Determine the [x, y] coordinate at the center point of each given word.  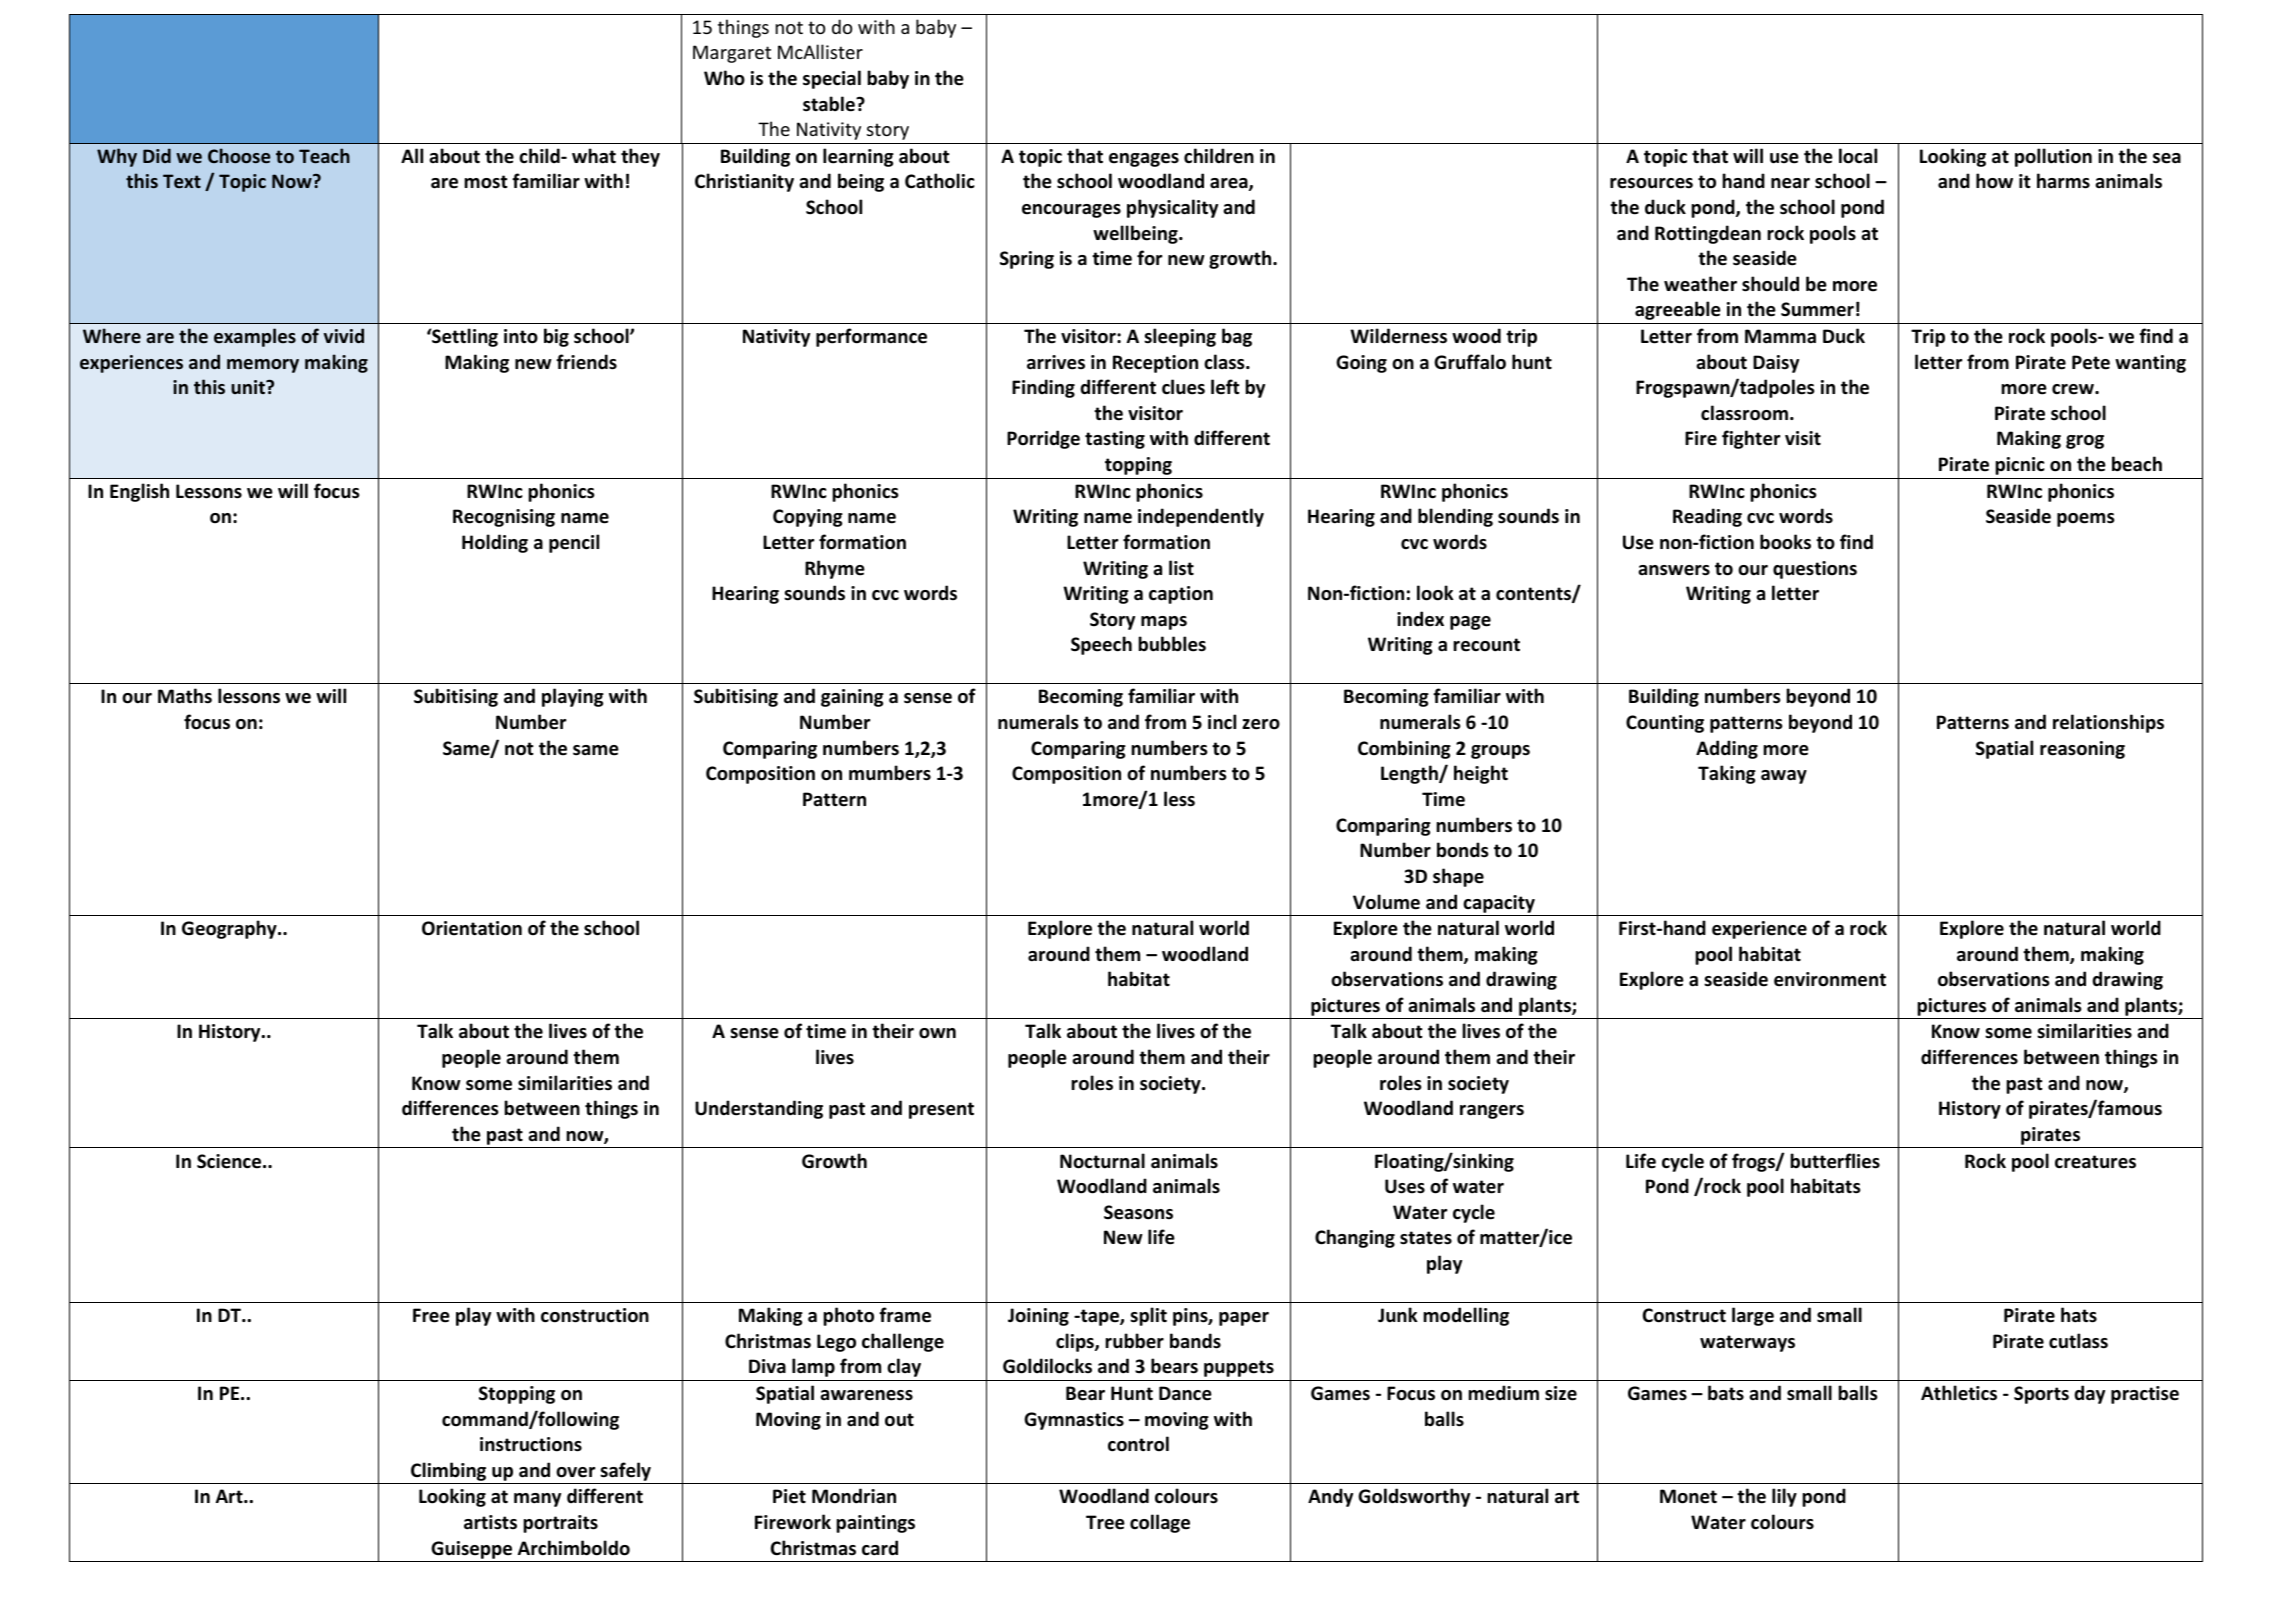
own [937, 1033]
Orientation [472, 928]
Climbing [449, 1473]
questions [1815, 570]
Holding [495, 543]
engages [1144, 160]
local [1858, 156]
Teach [324, 155]
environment [1830, 979]
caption [1181, 595]
